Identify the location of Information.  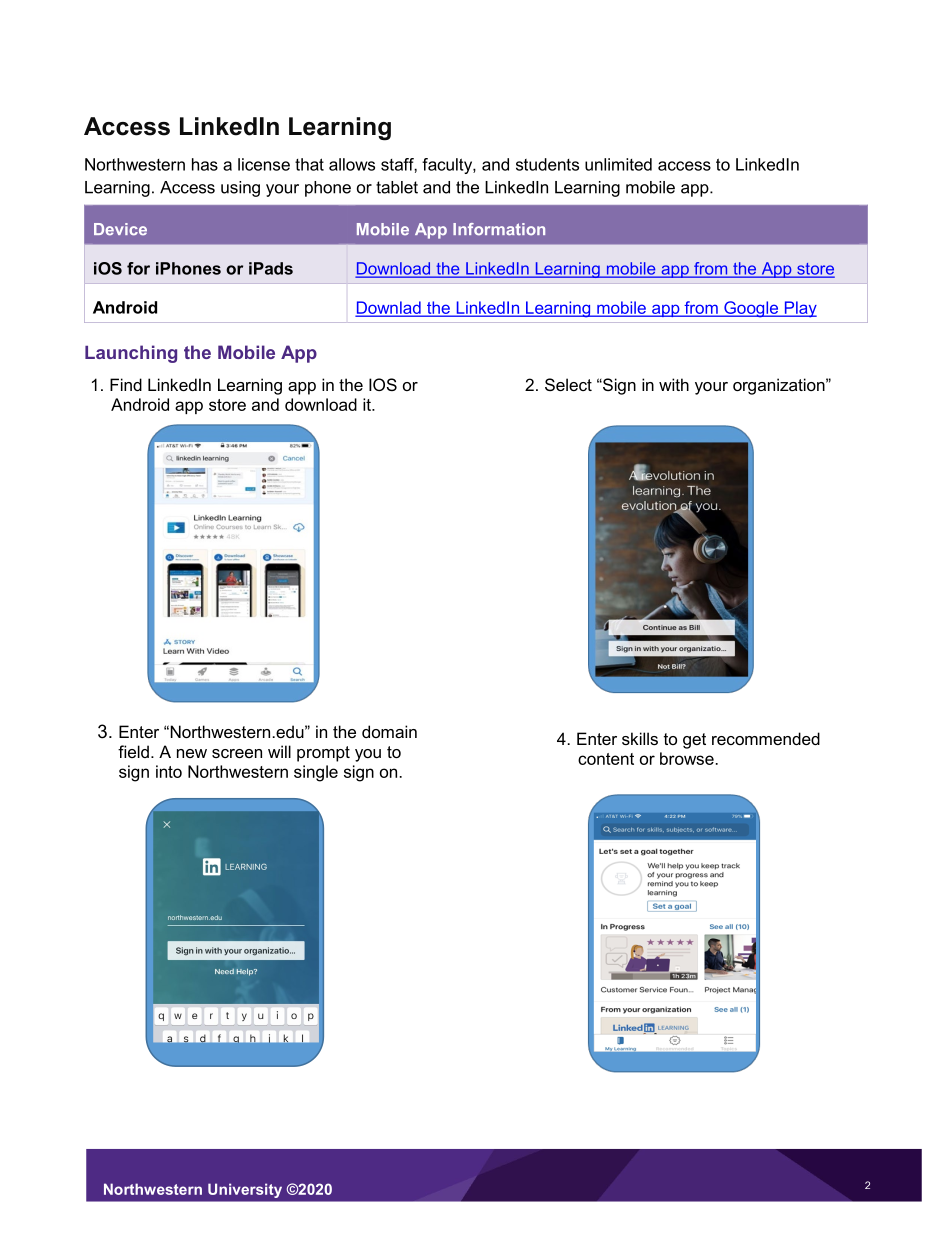
(499, 229).
